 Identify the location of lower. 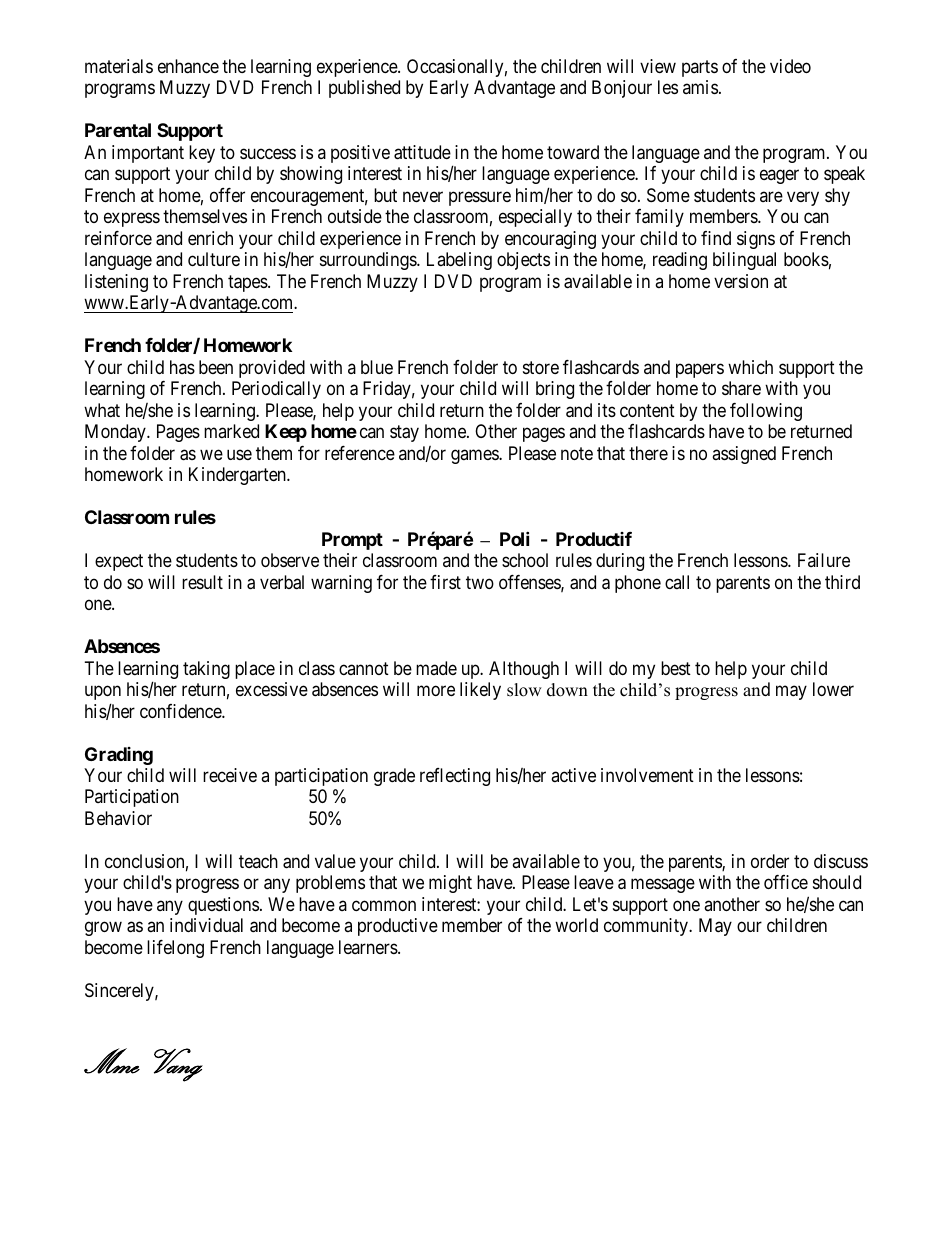
(833, 689).
